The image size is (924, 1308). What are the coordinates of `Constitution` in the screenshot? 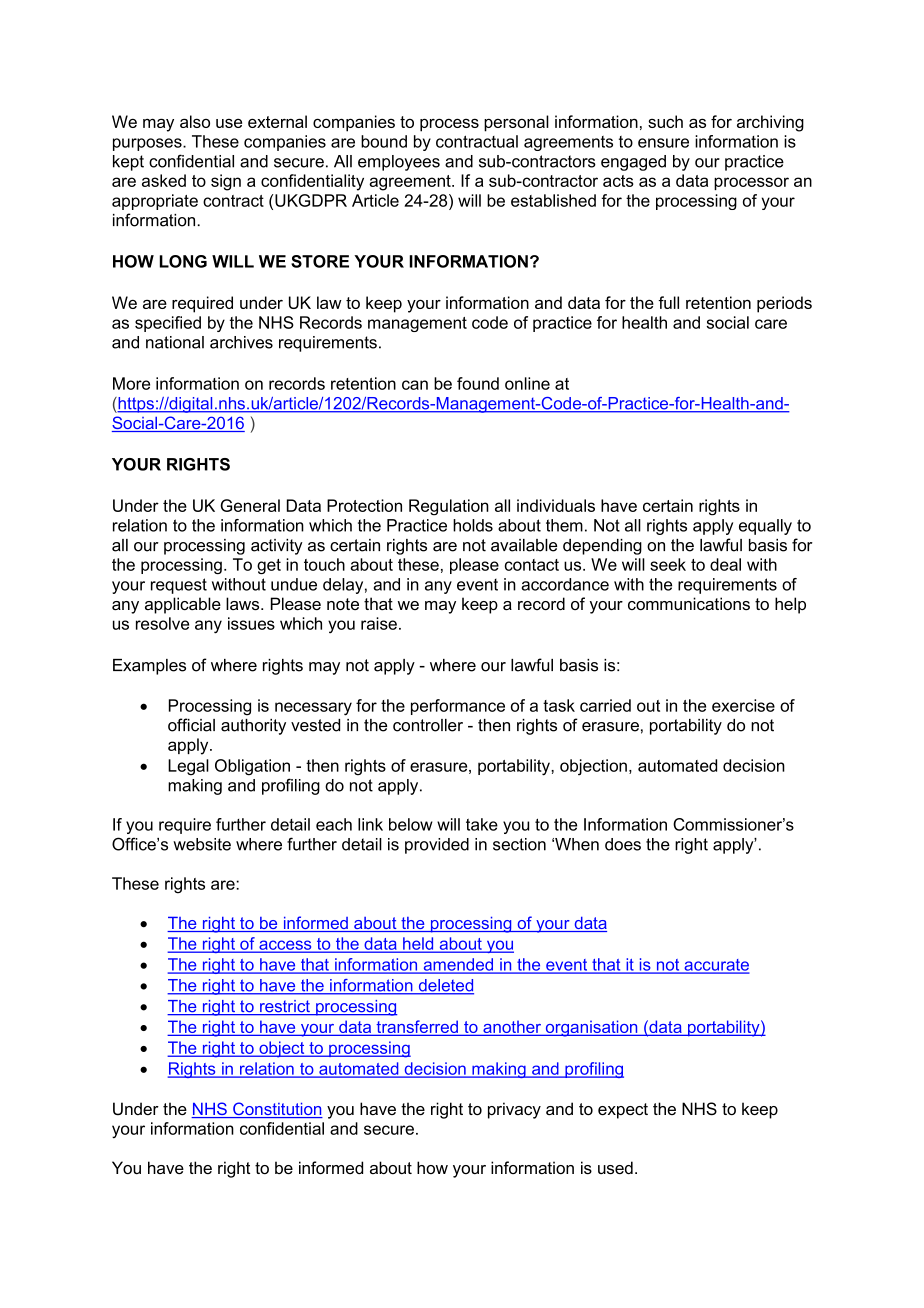 It's located at (277, 1110).
